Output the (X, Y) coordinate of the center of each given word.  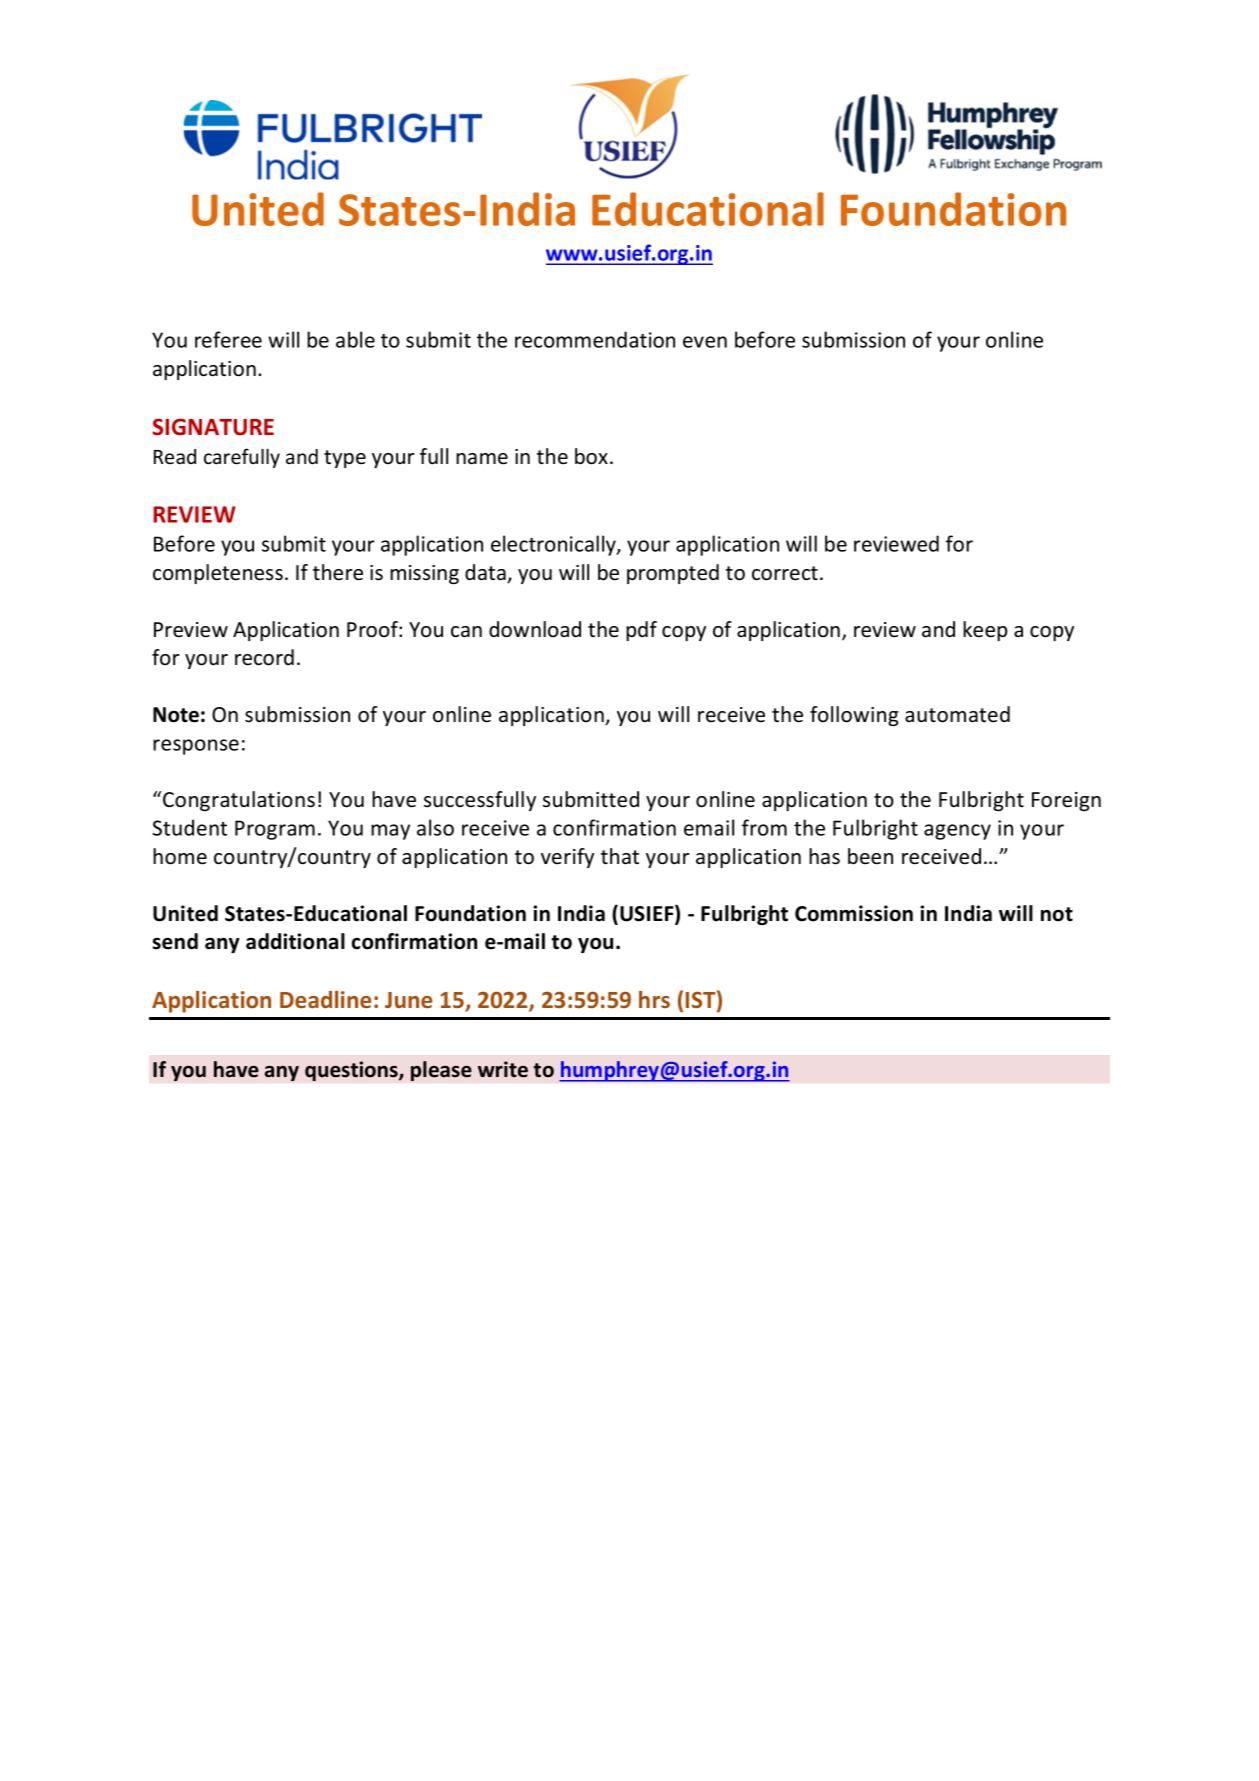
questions (352, 1071)
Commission (854, 913)
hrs (654, 999)
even (705, 342)
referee (228, 339)
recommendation (595, 339)
